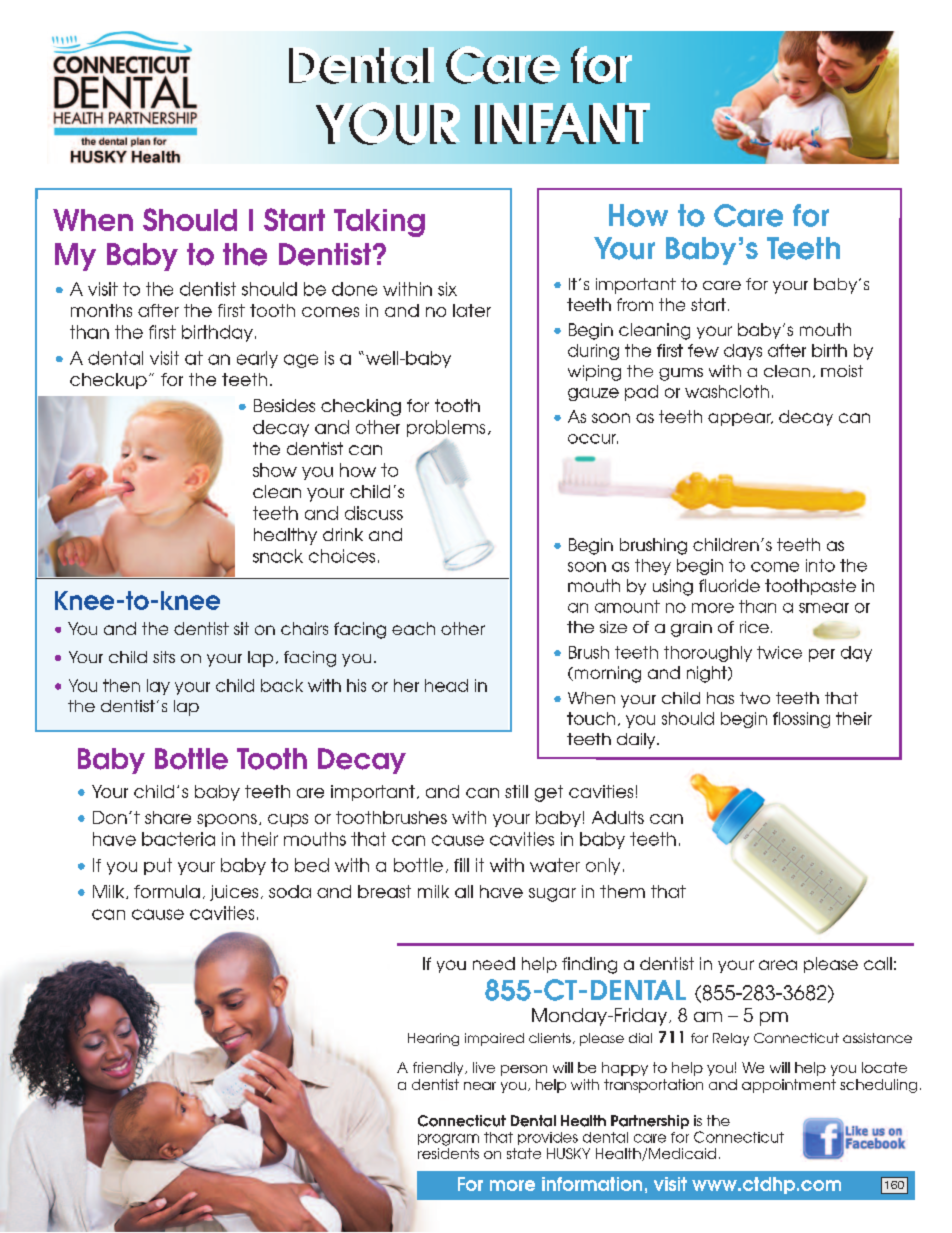 The width and height of the image is (952, 1233). What do you see at coordinates (524, 1153) in the image?
I see `state` at bounding box center [524, 1153].
